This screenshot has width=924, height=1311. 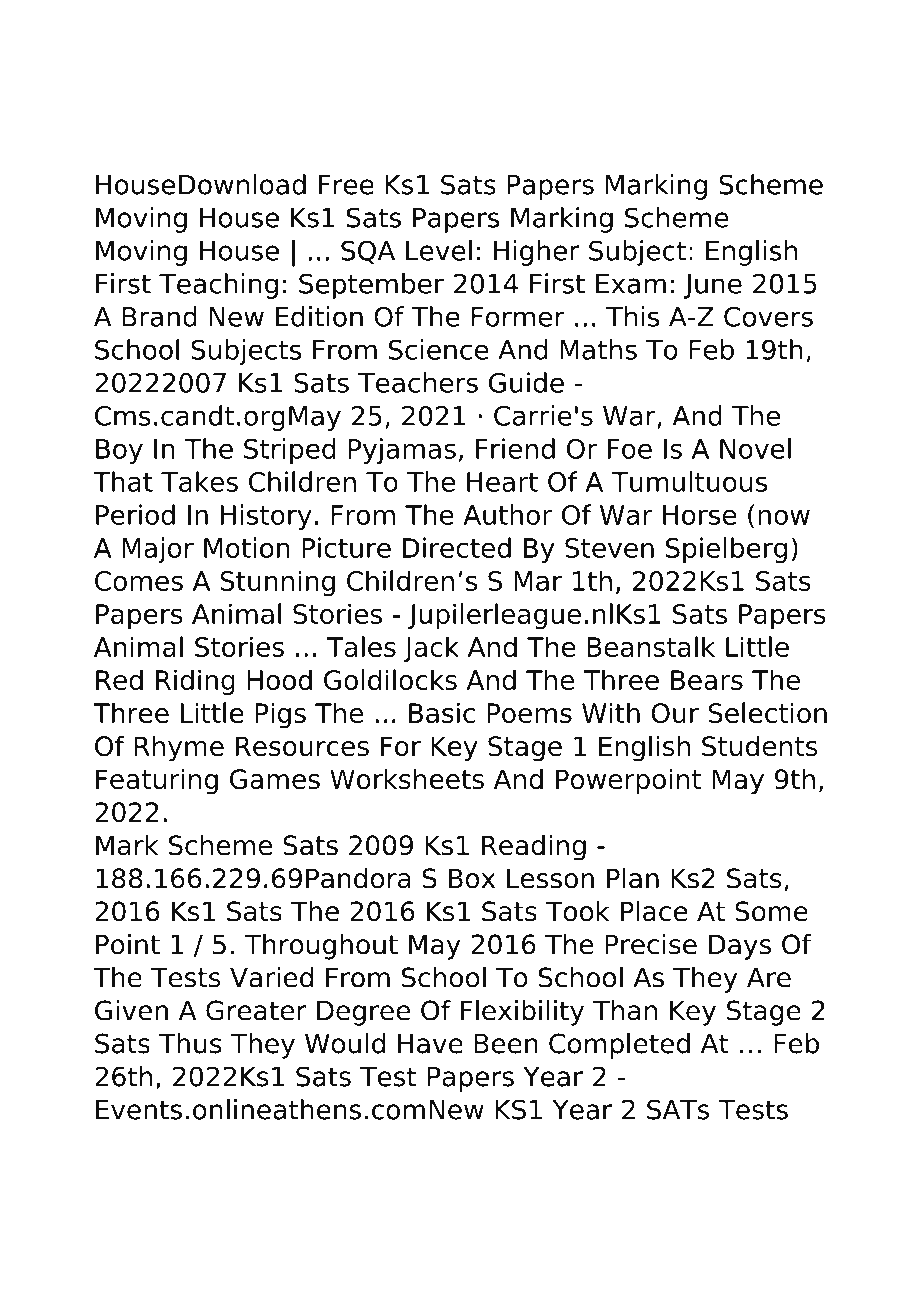 What do you see at coordinates (755, 448) in the screenshot?
I see `Novel` at bounding box center [755, 448].
